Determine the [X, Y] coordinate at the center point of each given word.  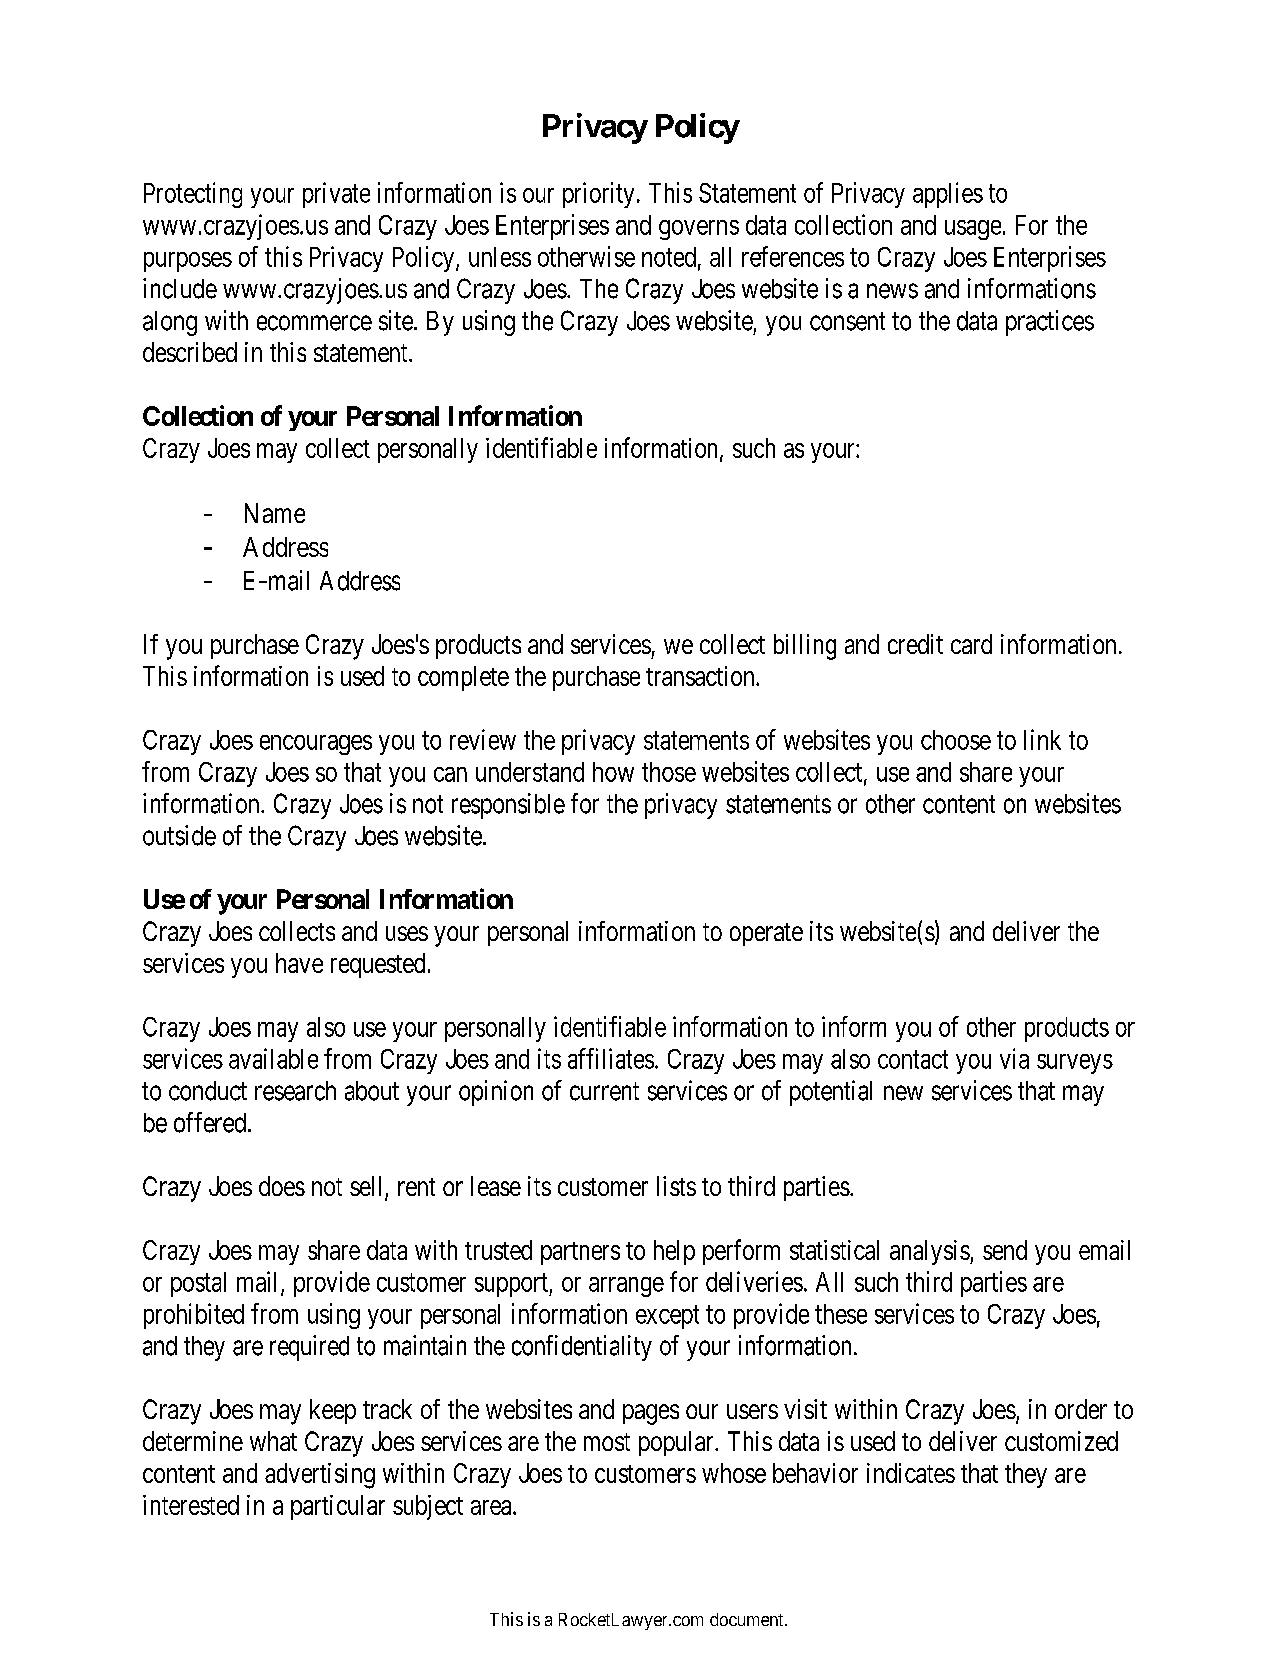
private [336, 195]
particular [338, 1507]
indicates [911, 1473]
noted [669, 257]
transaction [701, 676]
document [748, 1619]
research [295, 1091]
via [1014, 1058]
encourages [316, 745]
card [971, 644]
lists [676, 1186]
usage [973, 230]
